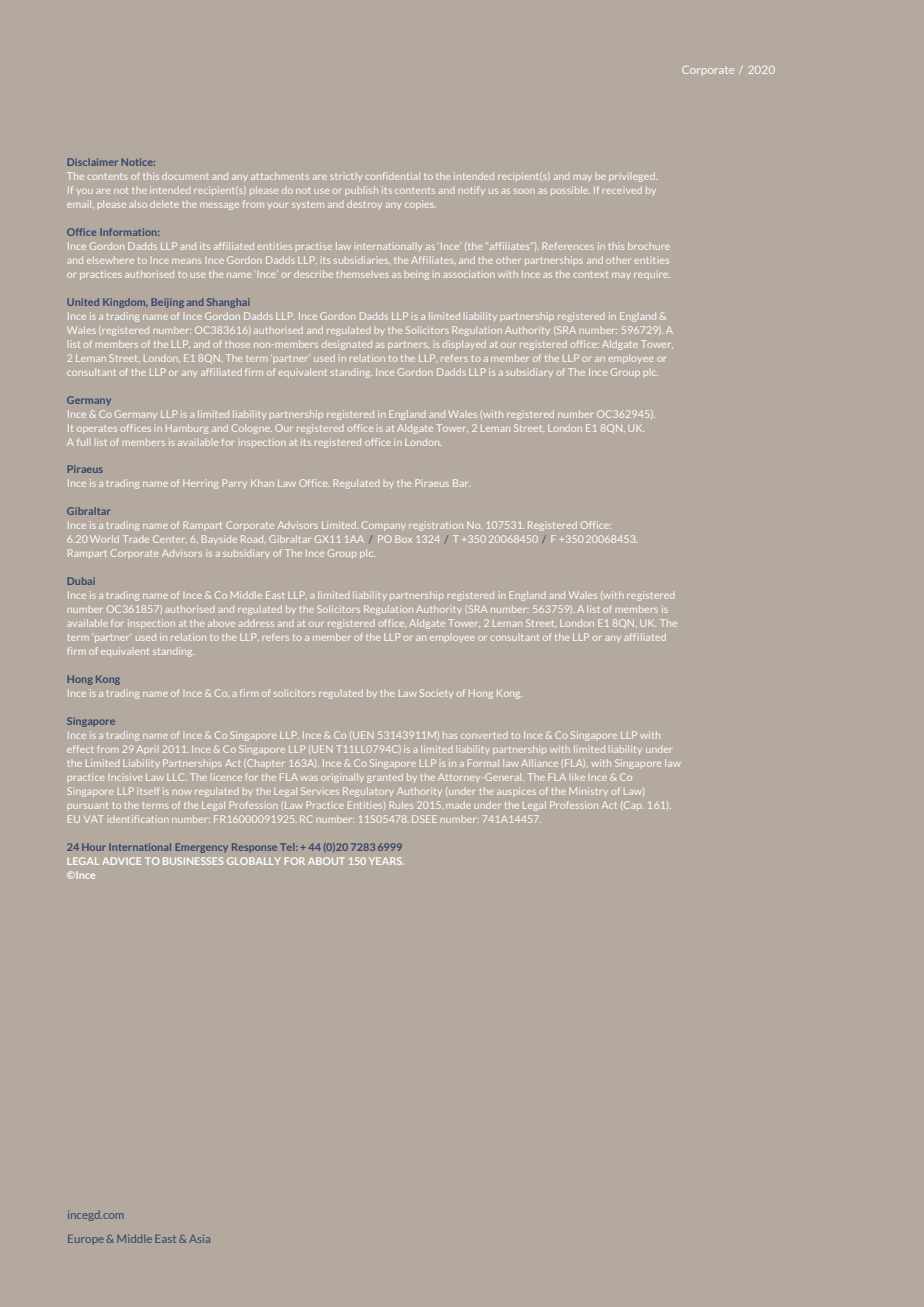 Image resolution: width=924 pixels, height=1307 pixels. I want to click on Asia, so click(199, 1239).
